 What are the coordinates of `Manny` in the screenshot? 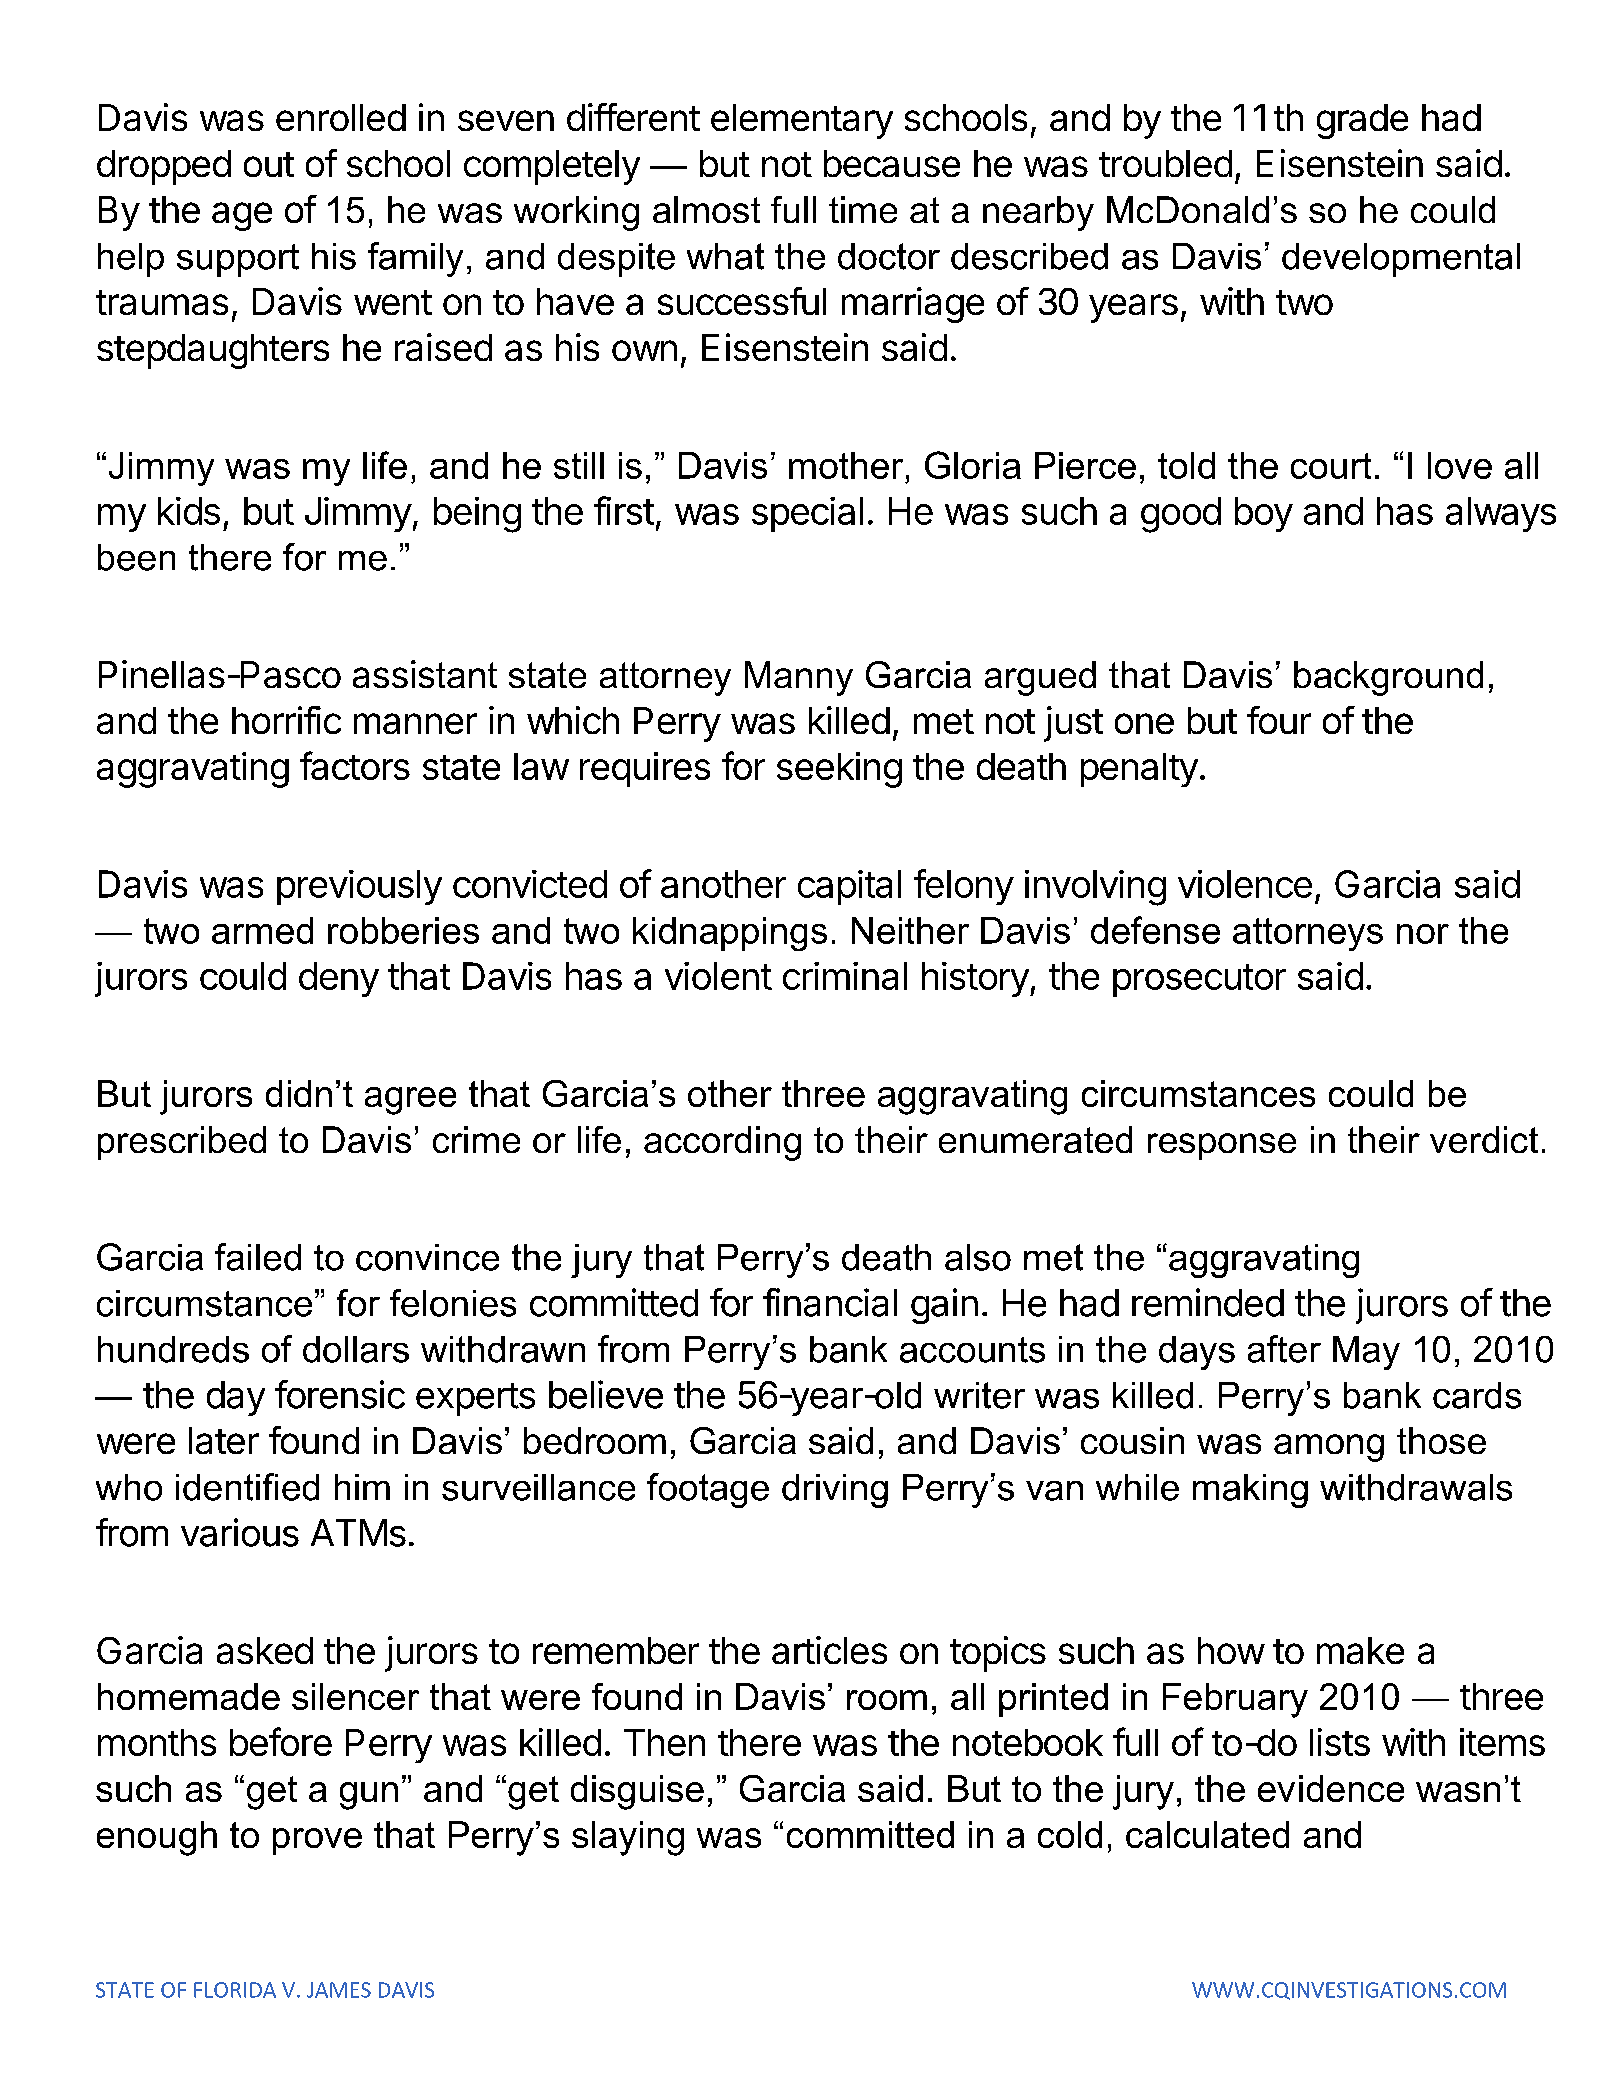 It's located at (799, 678).
